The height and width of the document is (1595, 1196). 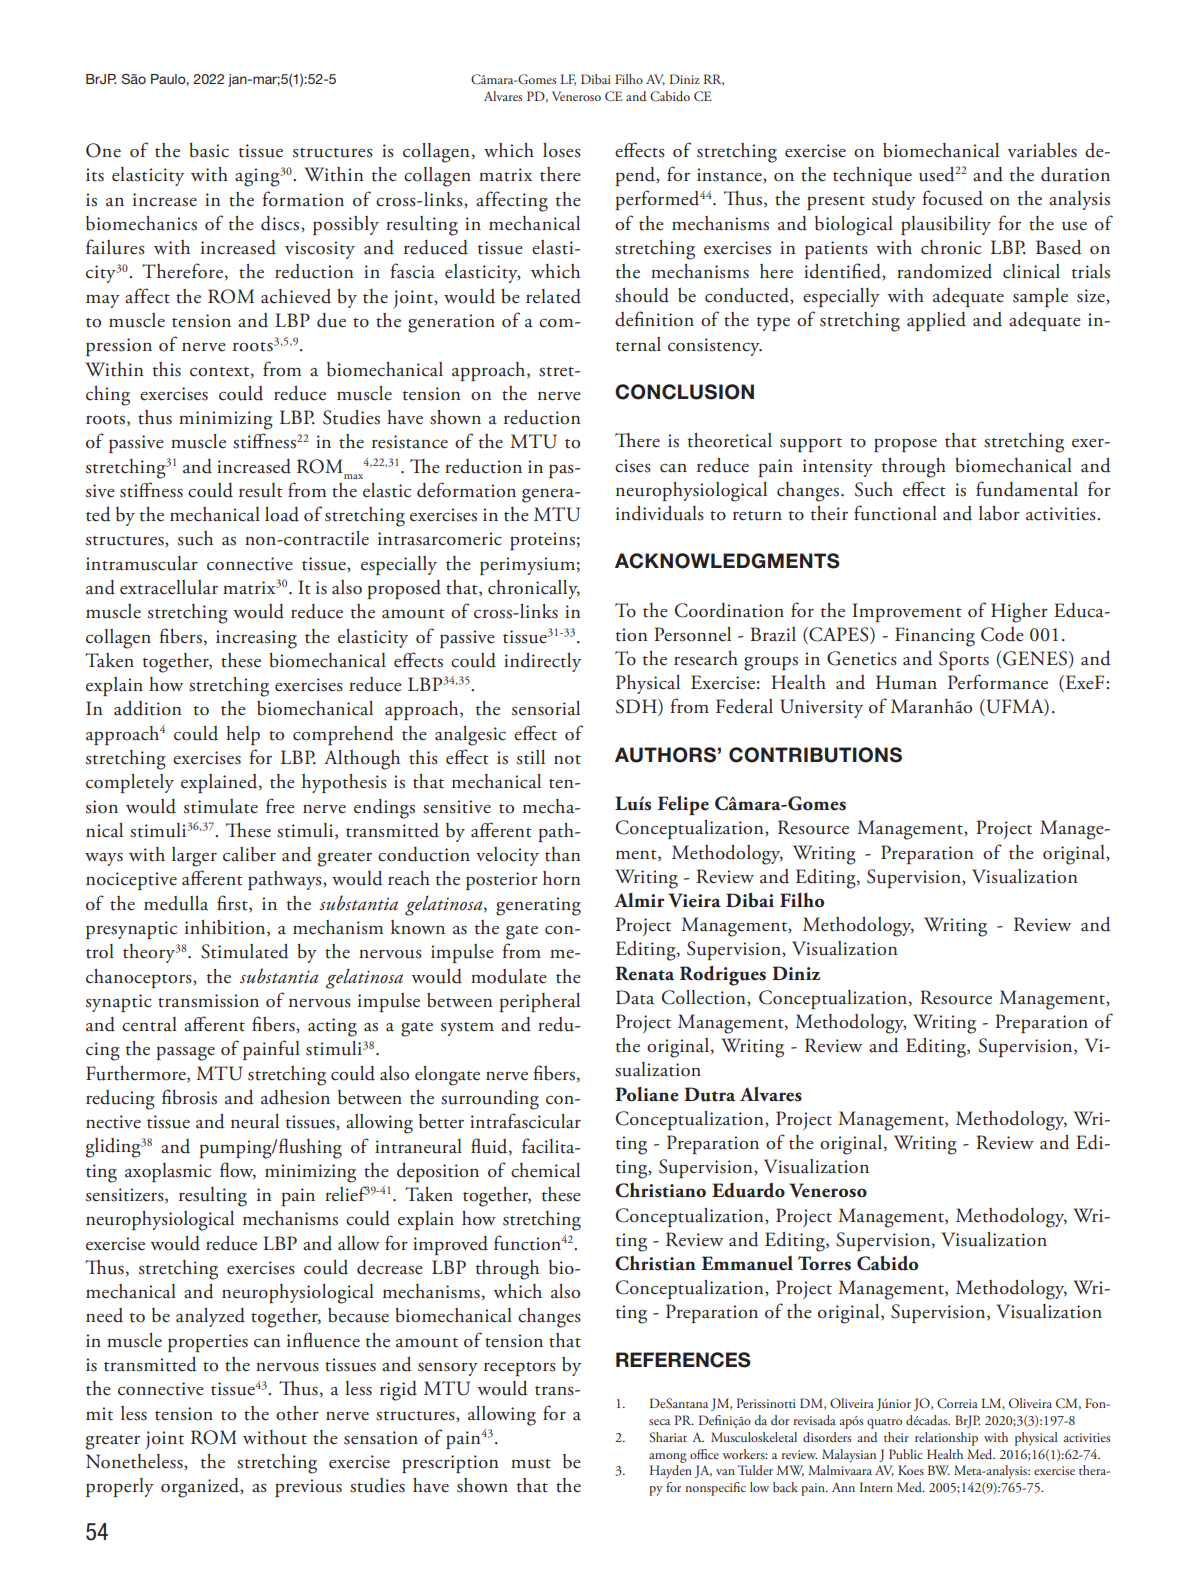 What do you see at coordinates (531, 1464) in the document?
I see `must` at bounding box center [531, 1464].
